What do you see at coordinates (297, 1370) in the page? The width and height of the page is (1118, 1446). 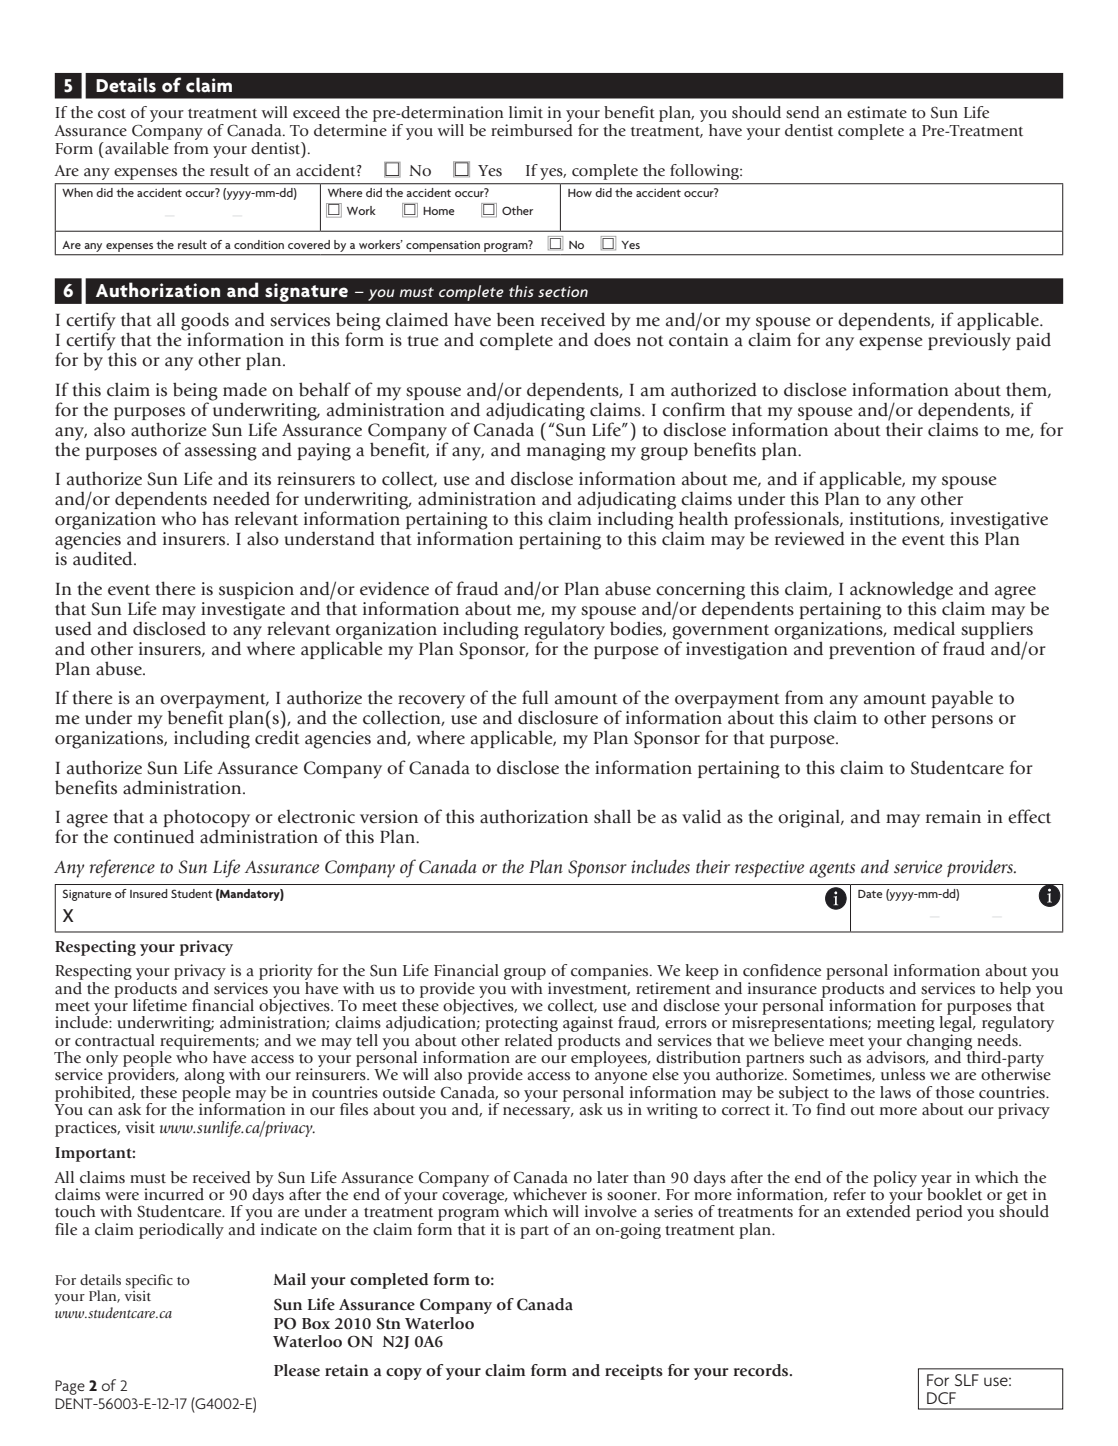 I see `Please` at bounding box center [297, 1370].
